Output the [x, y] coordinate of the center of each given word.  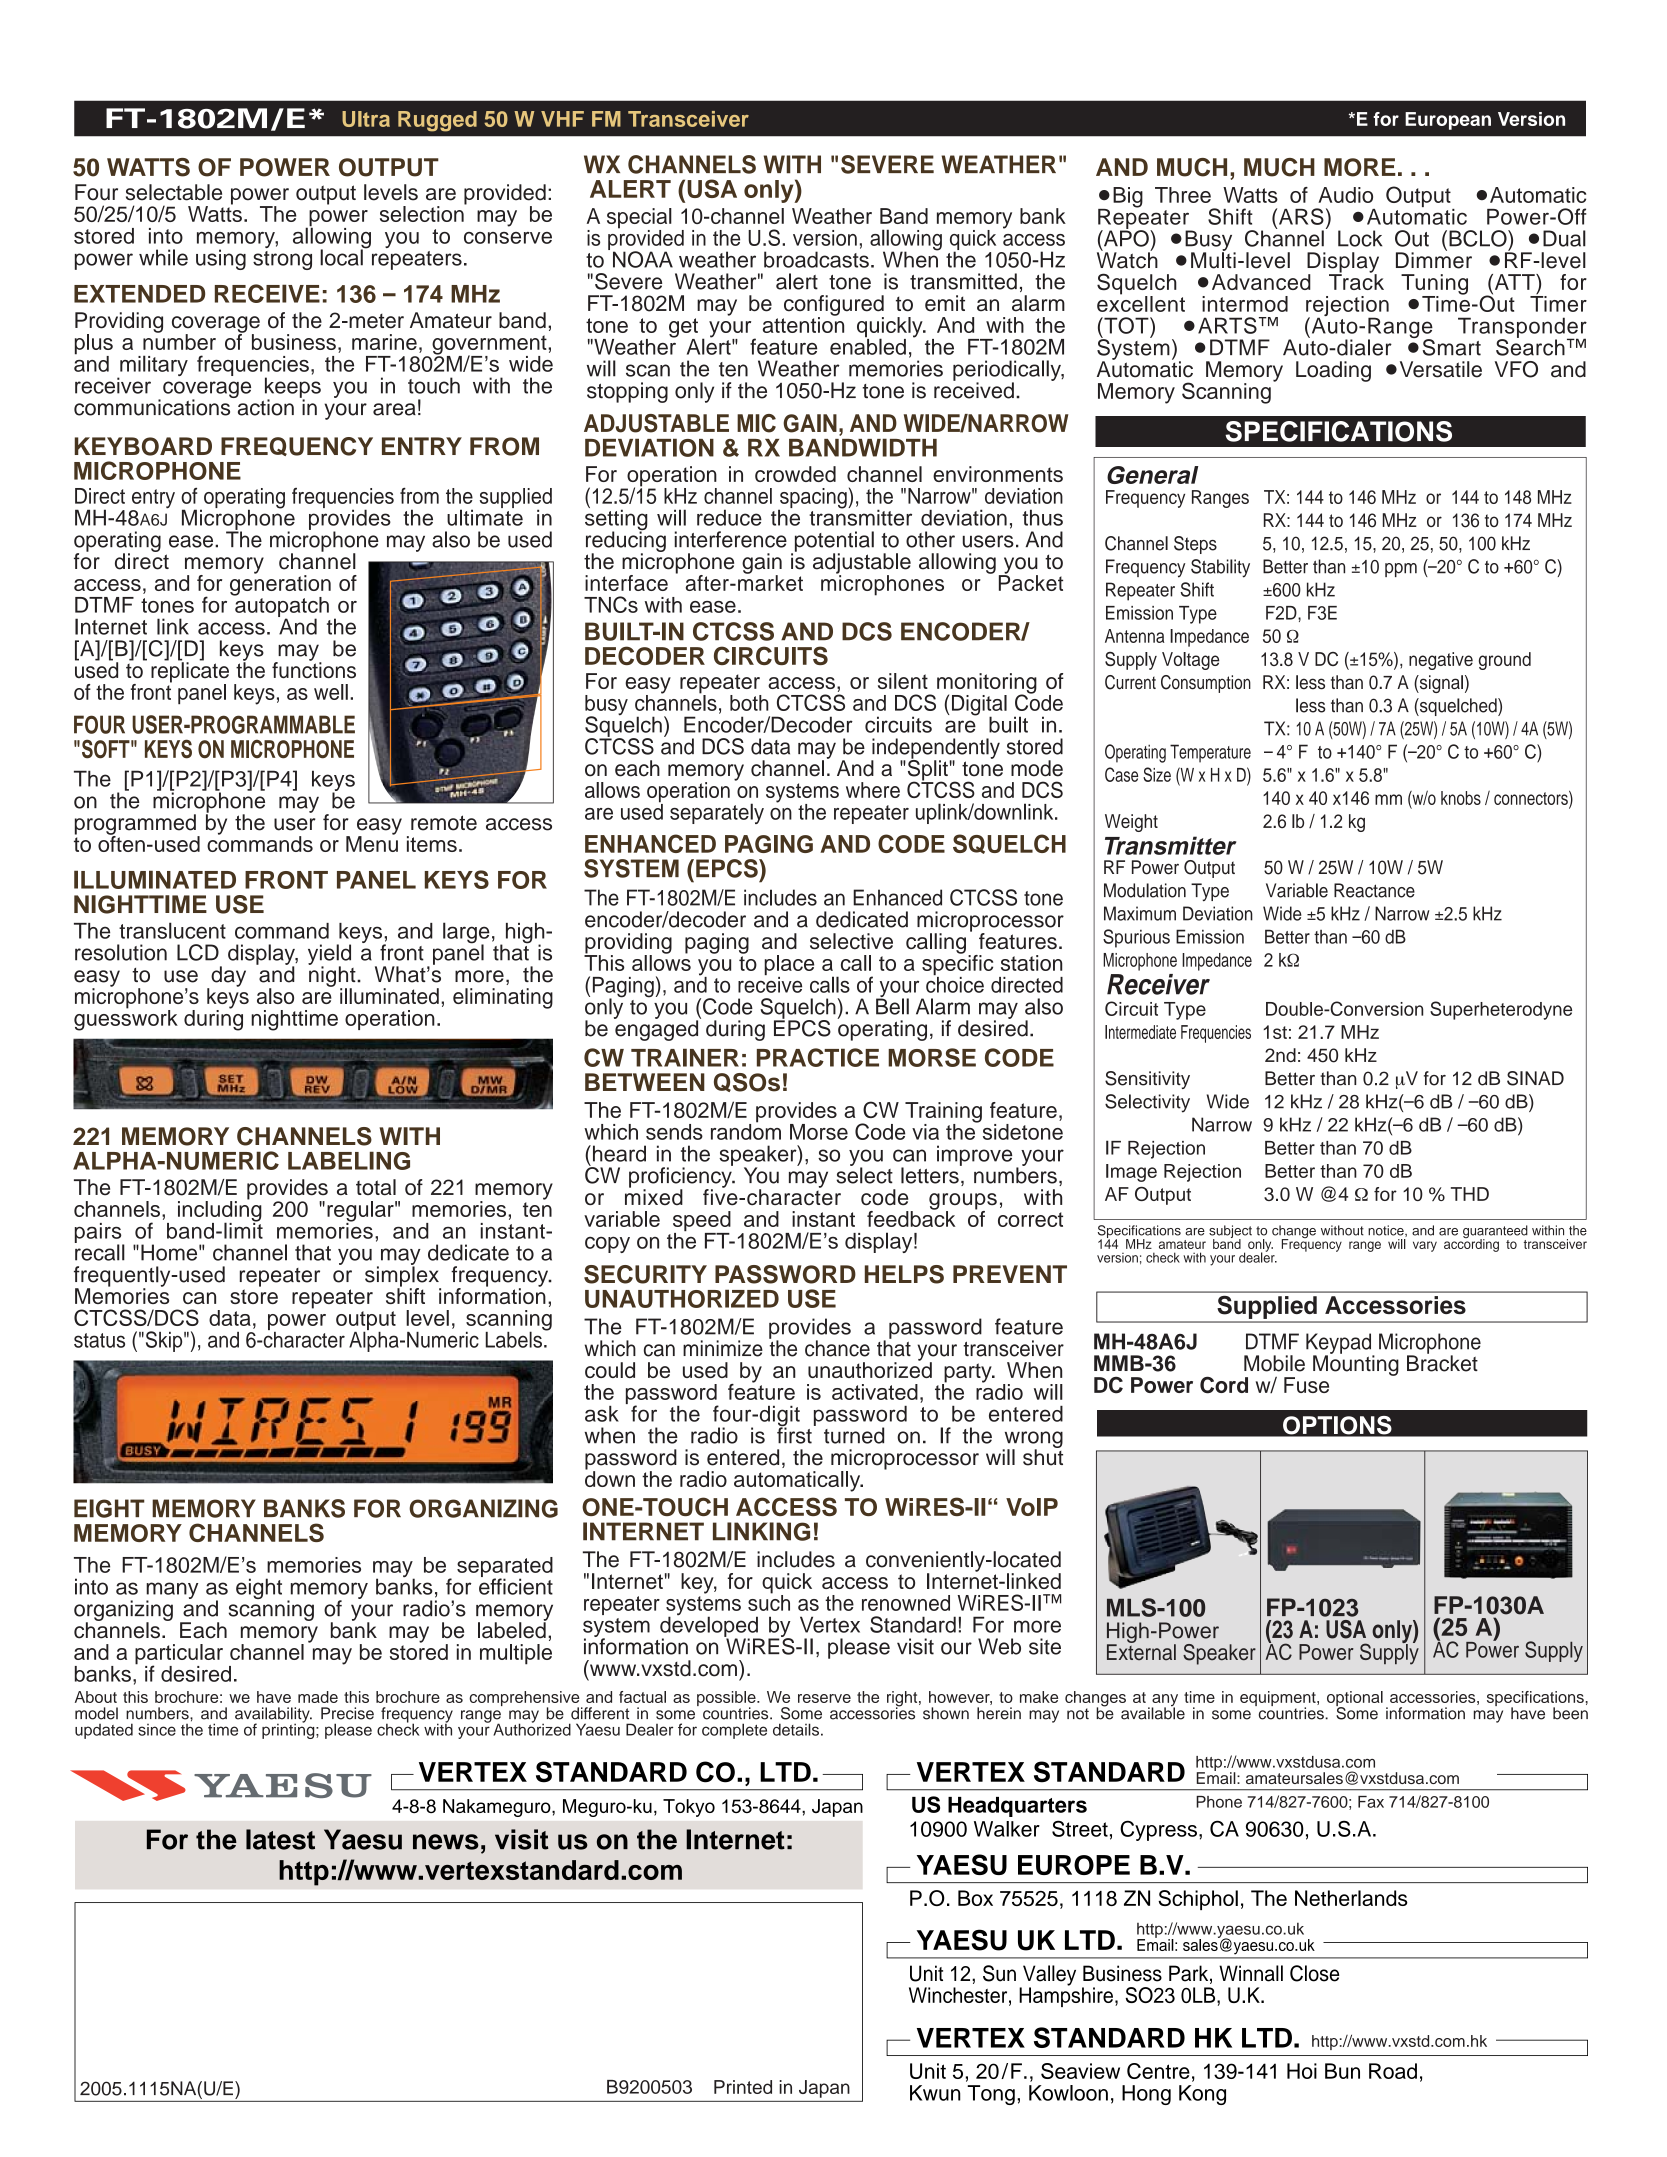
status [99, 1340]
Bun [1342, 2071]
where [873, 790]
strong [282, 260]
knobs [1461, 798]
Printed [743, 2087]
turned [854, 1435]
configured [834, 306]
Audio [1345, 195]
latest [280, 1839]
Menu [372, 843]
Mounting [1356, 1364]
